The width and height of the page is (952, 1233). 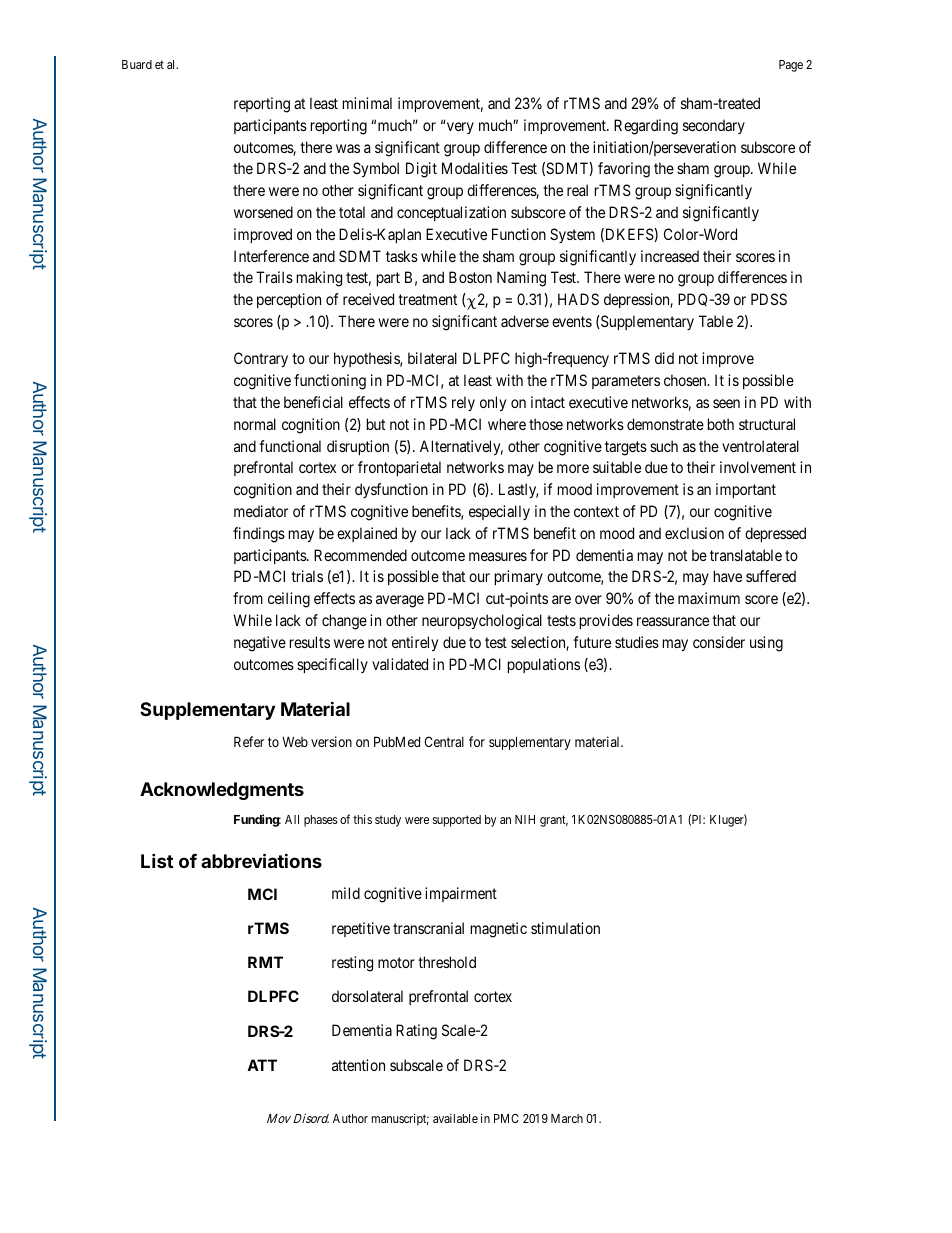 I want to click on very, so click(x=460, y=128).
